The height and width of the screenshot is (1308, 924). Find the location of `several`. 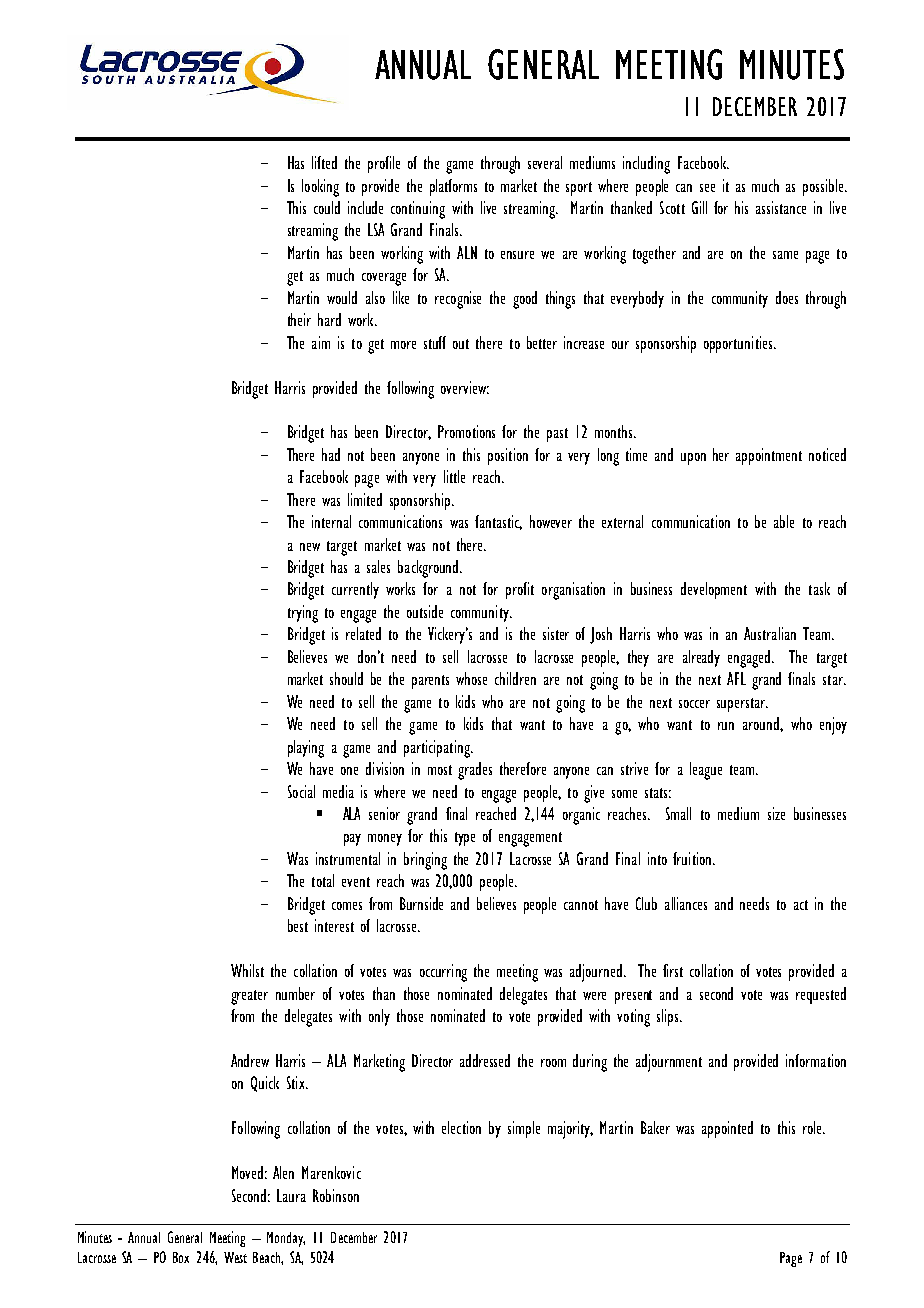

several is located at coordinates (545, 162).
